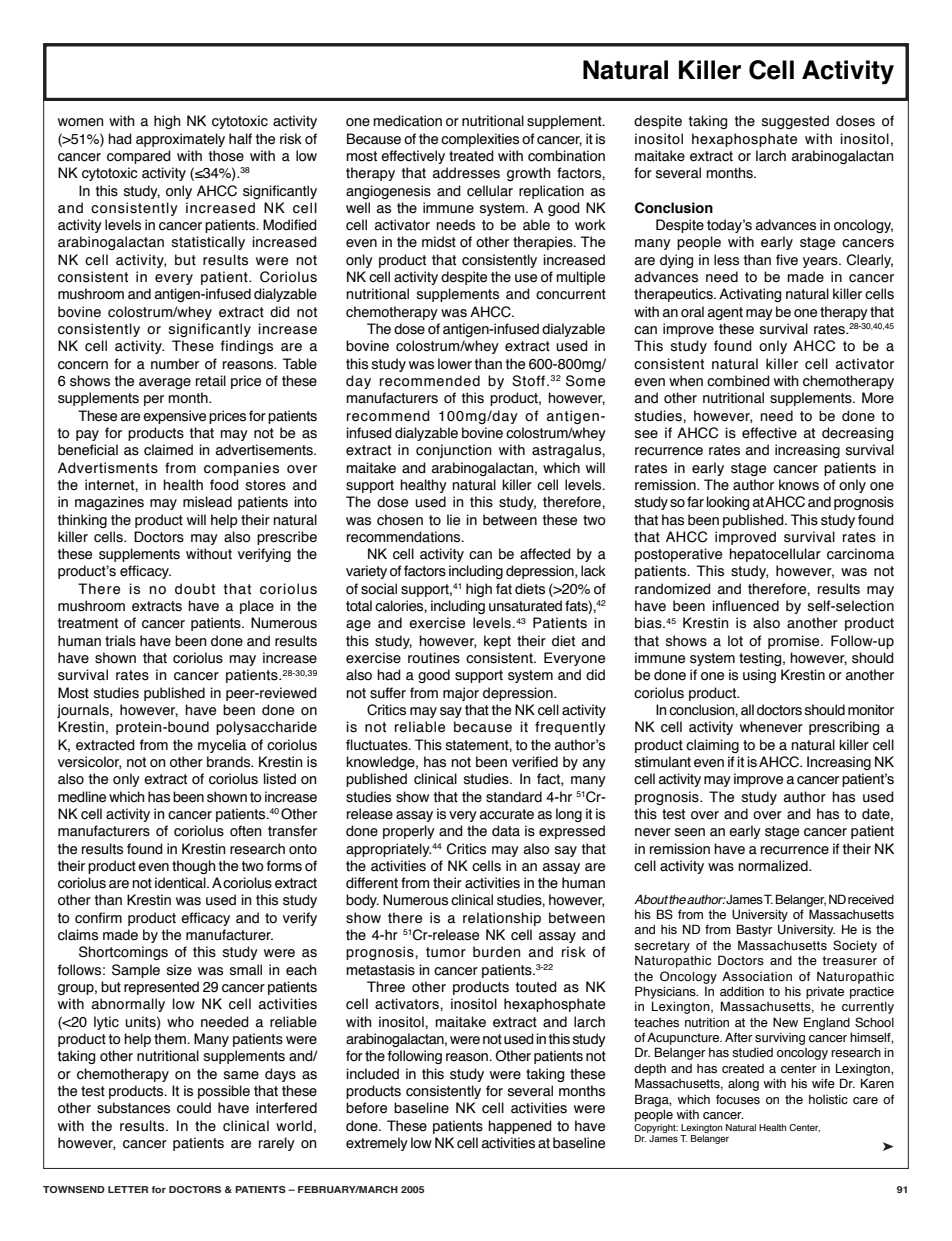 This image has width=952, height=1241. What do you see at coordinates (497, 642) in the image?
I see `kept` at bounding box center [497, 642].
